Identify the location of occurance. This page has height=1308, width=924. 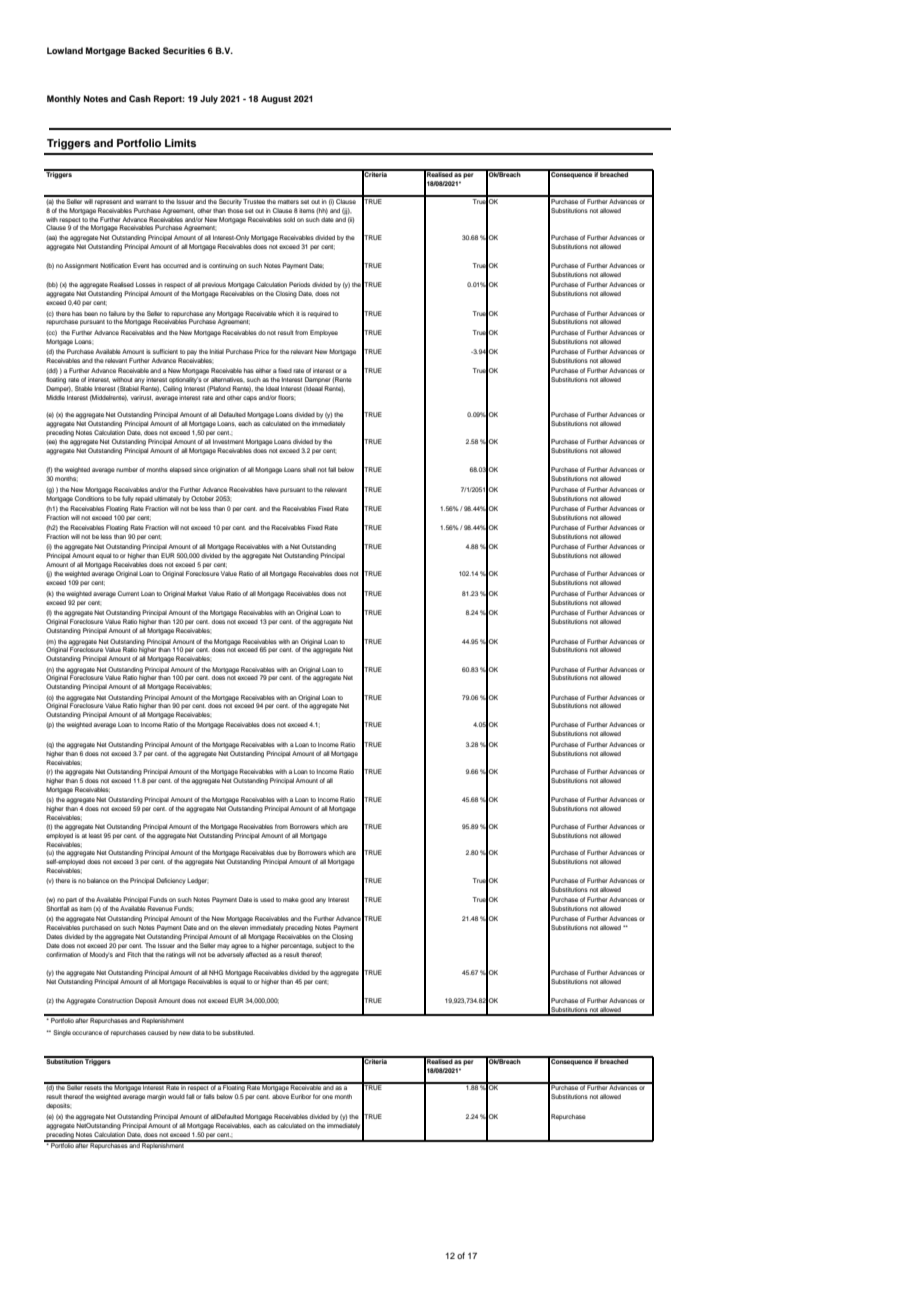
(87, 1033).
